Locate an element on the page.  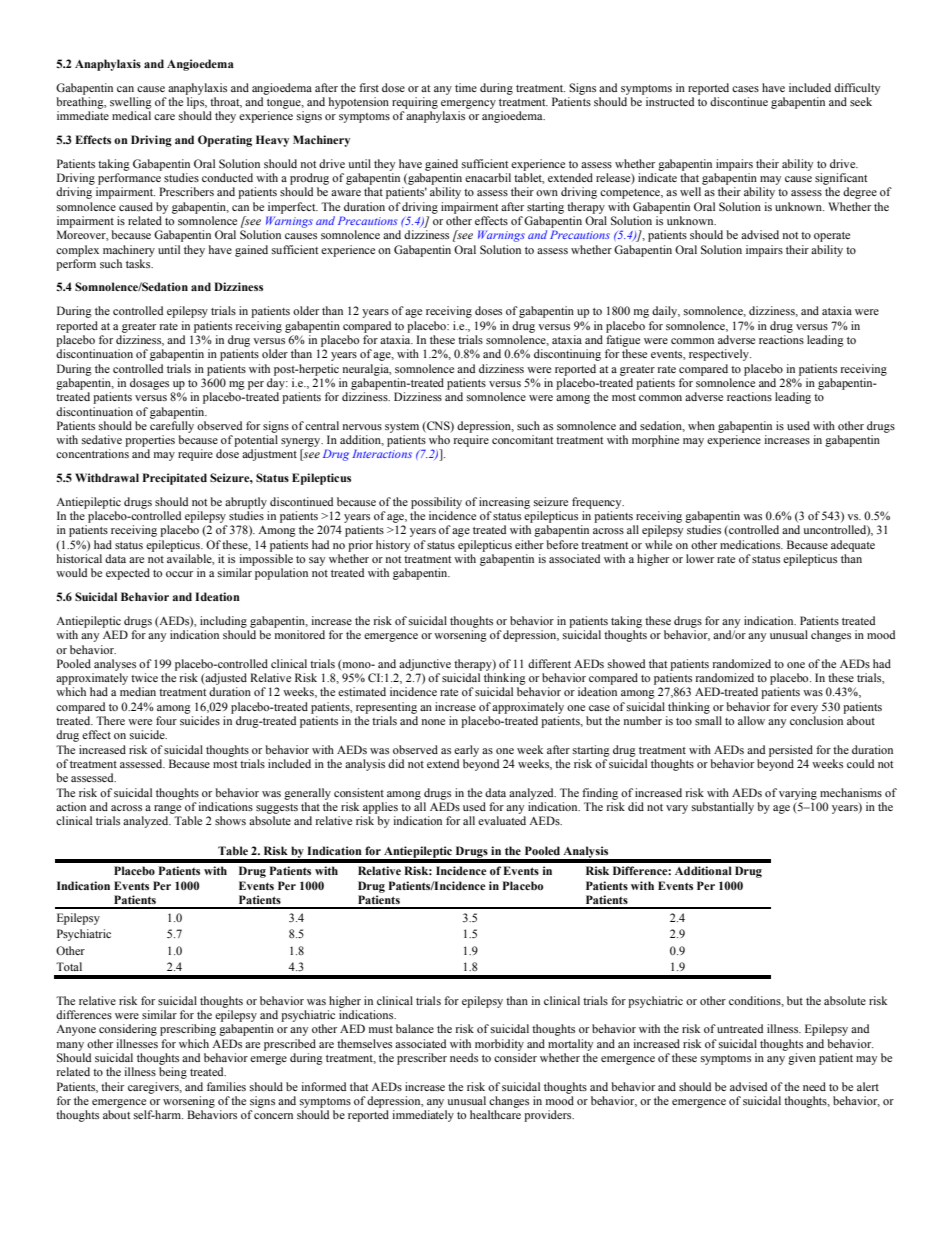
adjunctive is located at coordinates (425, 665).
